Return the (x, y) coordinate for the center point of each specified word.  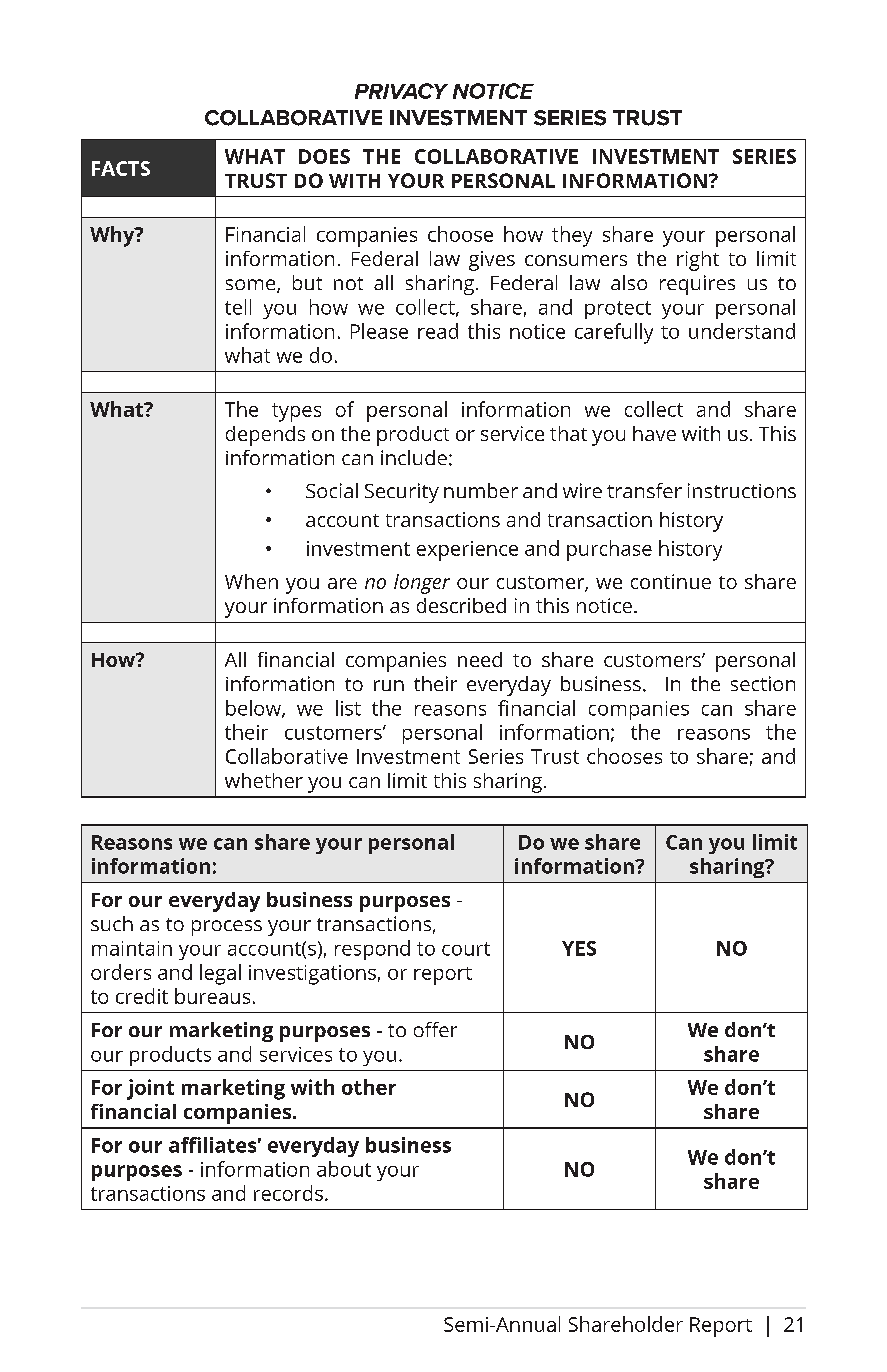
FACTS (121, 168)
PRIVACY (401, 91)
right (698, 261)
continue (671, 581)
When (251, 581)
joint (150, 1089)
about (344, 1169)
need (480, 659)
